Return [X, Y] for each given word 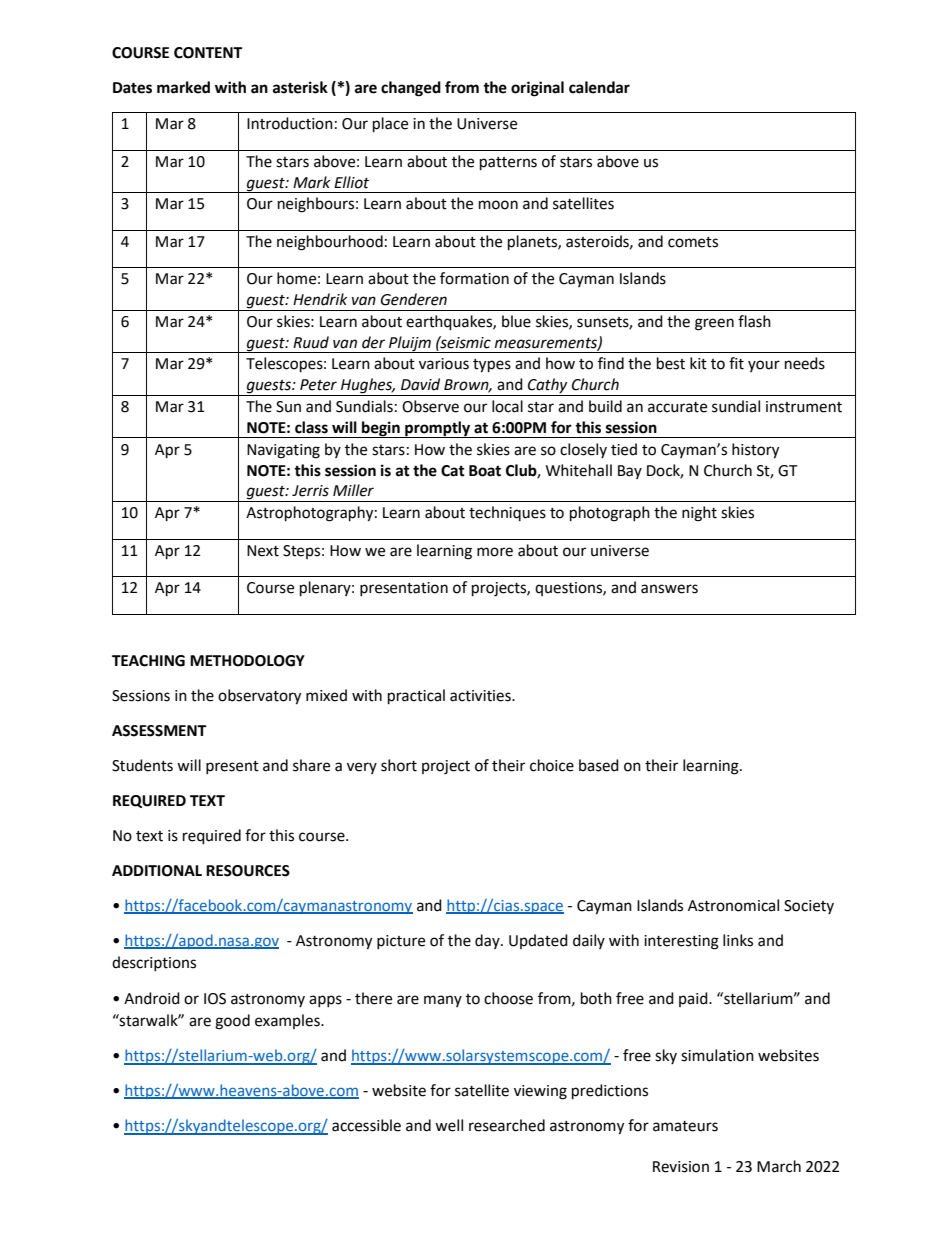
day [488, 941]
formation [474, 278]
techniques [507, 513]
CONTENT [208, 53]
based [599, 765]
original [537, 89]
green [714, 324]
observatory [259, 697]
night [699, 514]
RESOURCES [248, 871]
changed [411, 89]
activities [481, 696]
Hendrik [320, 299]
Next [263, 551]
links [738, 940]
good [232, 1022]
